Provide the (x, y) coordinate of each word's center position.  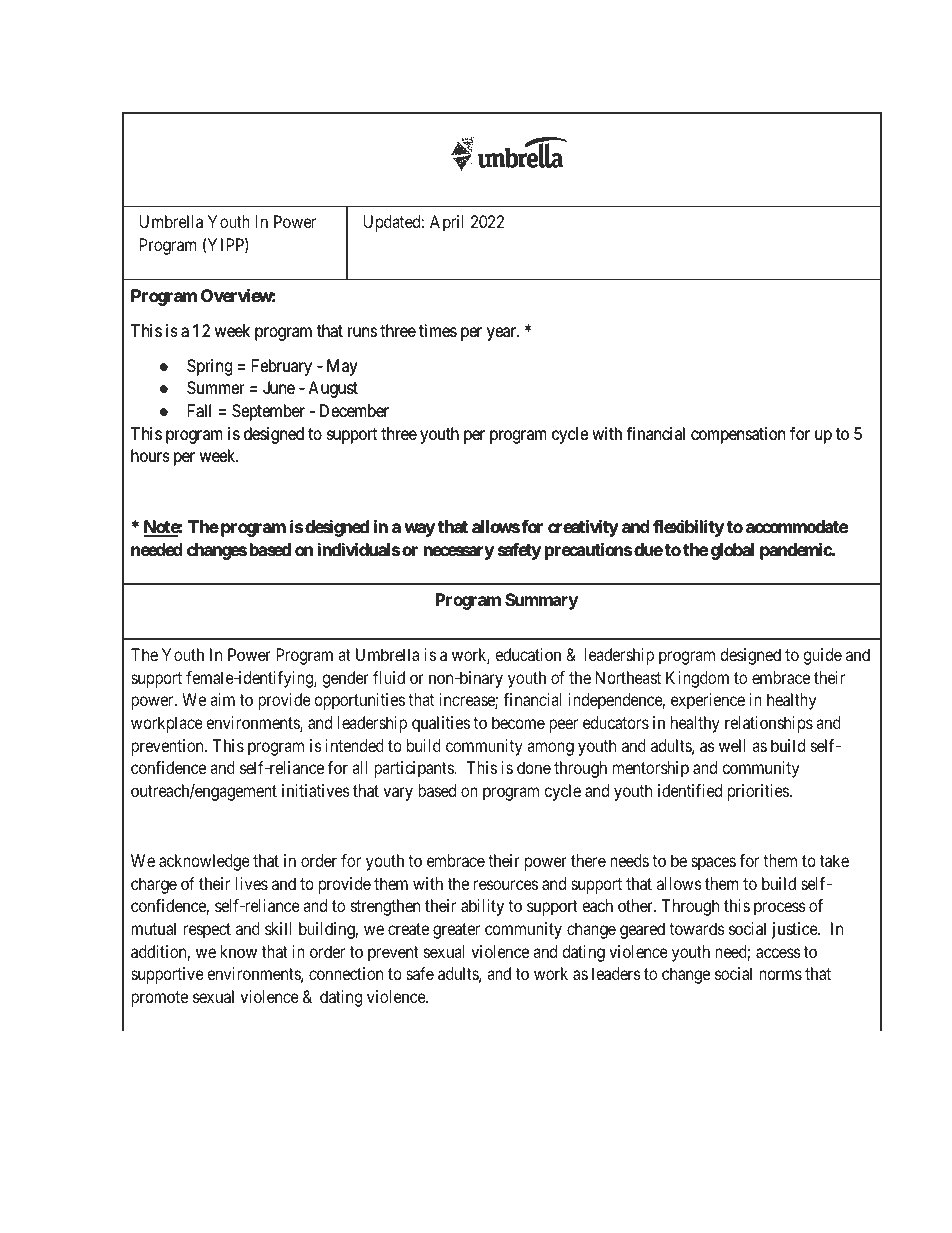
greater (456, 931)
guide (822, 656)
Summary (541, 601)
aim (222, 699)
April (447, 223)
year (503, 334)
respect (207, 931)
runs (362, 332)
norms (780, 975)
